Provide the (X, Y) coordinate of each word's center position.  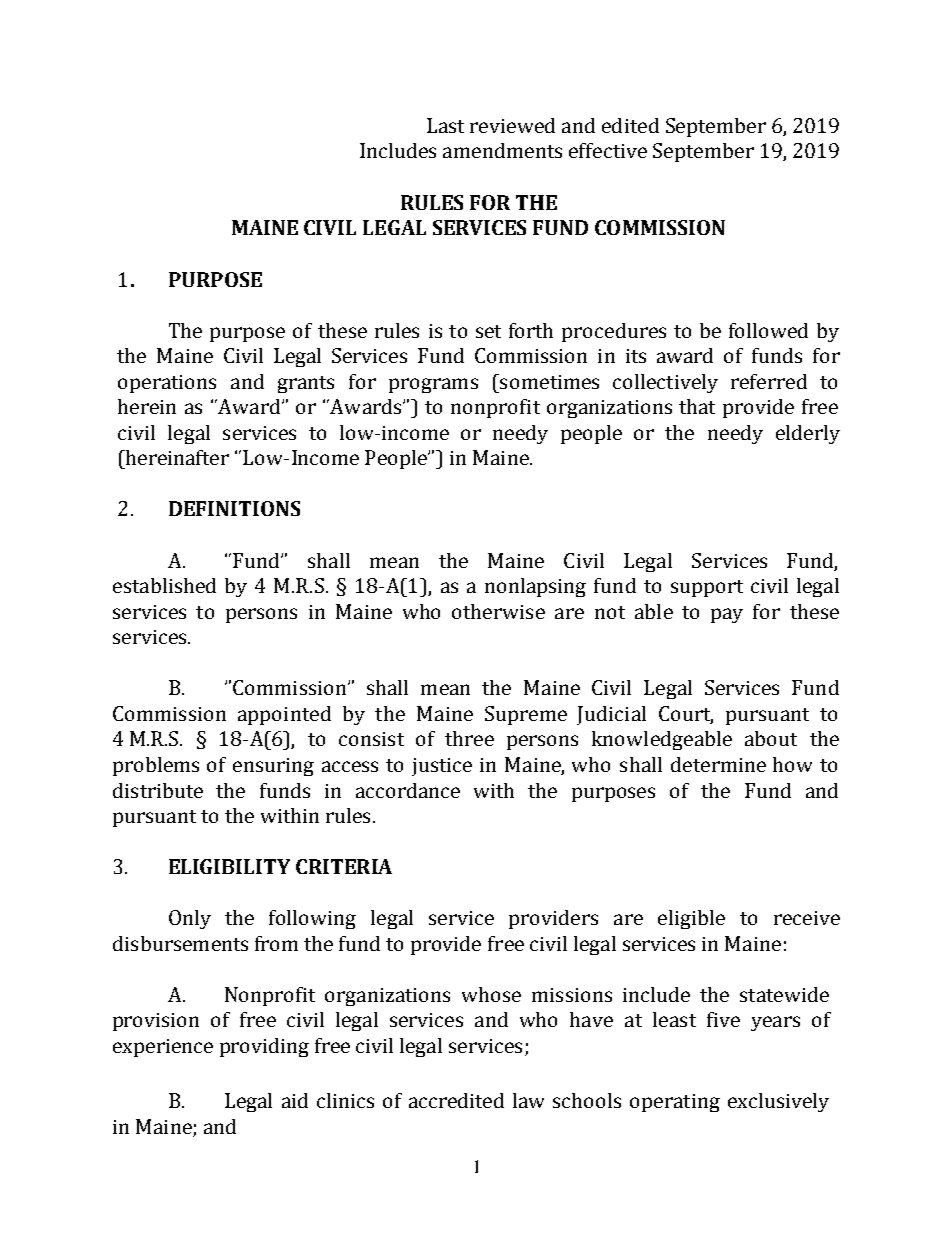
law (528, 1100)
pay (727, 615)
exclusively (778, 1102)
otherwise (498, 611)
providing (264, 1047)
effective (608, 150)
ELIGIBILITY (229, 866)
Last (445, 125)
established (164, 585)
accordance (408, 790)
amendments (502, 150)
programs (433, 385)
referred (769, 381)
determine (718, 764)
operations (167, 384)
